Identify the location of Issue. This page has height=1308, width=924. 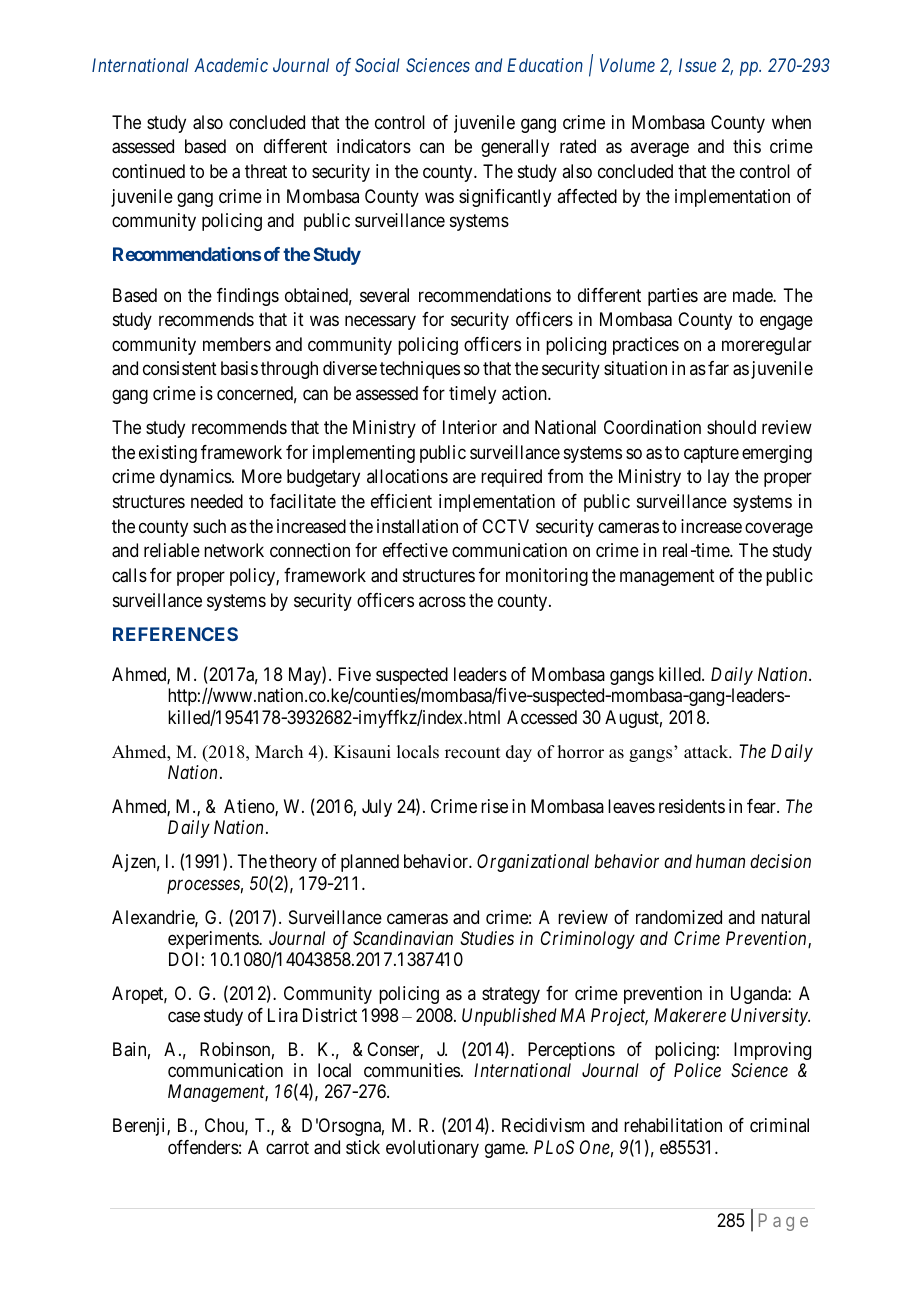
(697, 65).
